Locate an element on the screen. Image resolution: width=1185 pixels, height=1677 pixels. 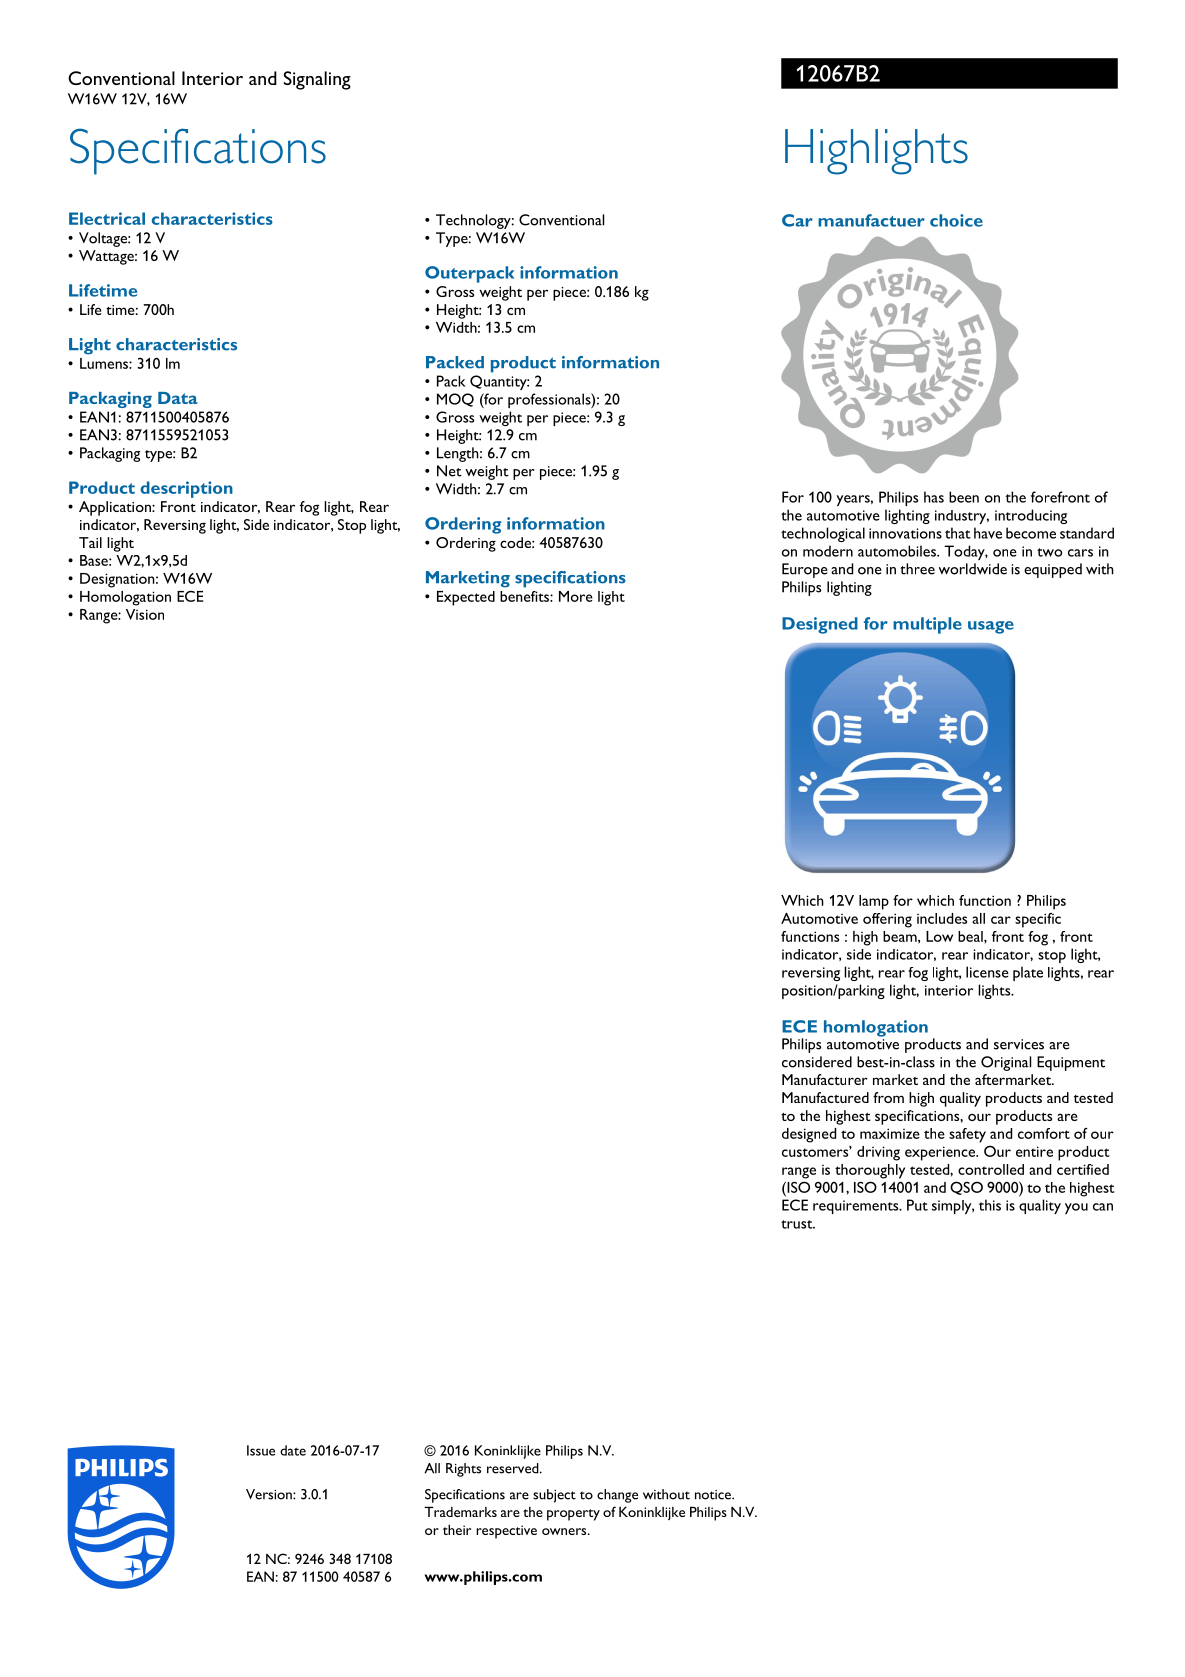
change is located at coordinates (617, 1496).
